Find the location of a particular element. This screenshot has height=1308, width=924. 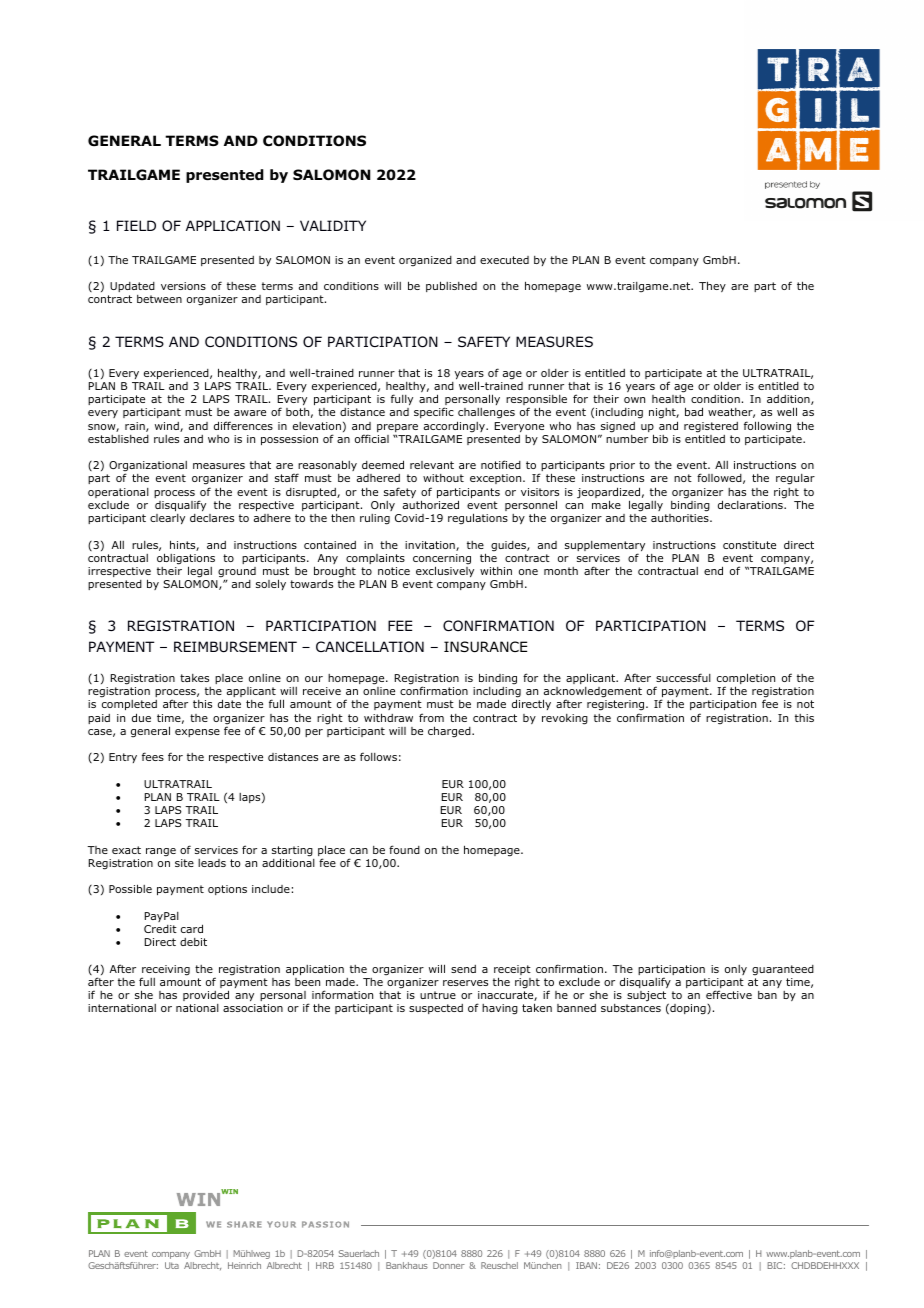

send is located at coordinates (463, 969).
